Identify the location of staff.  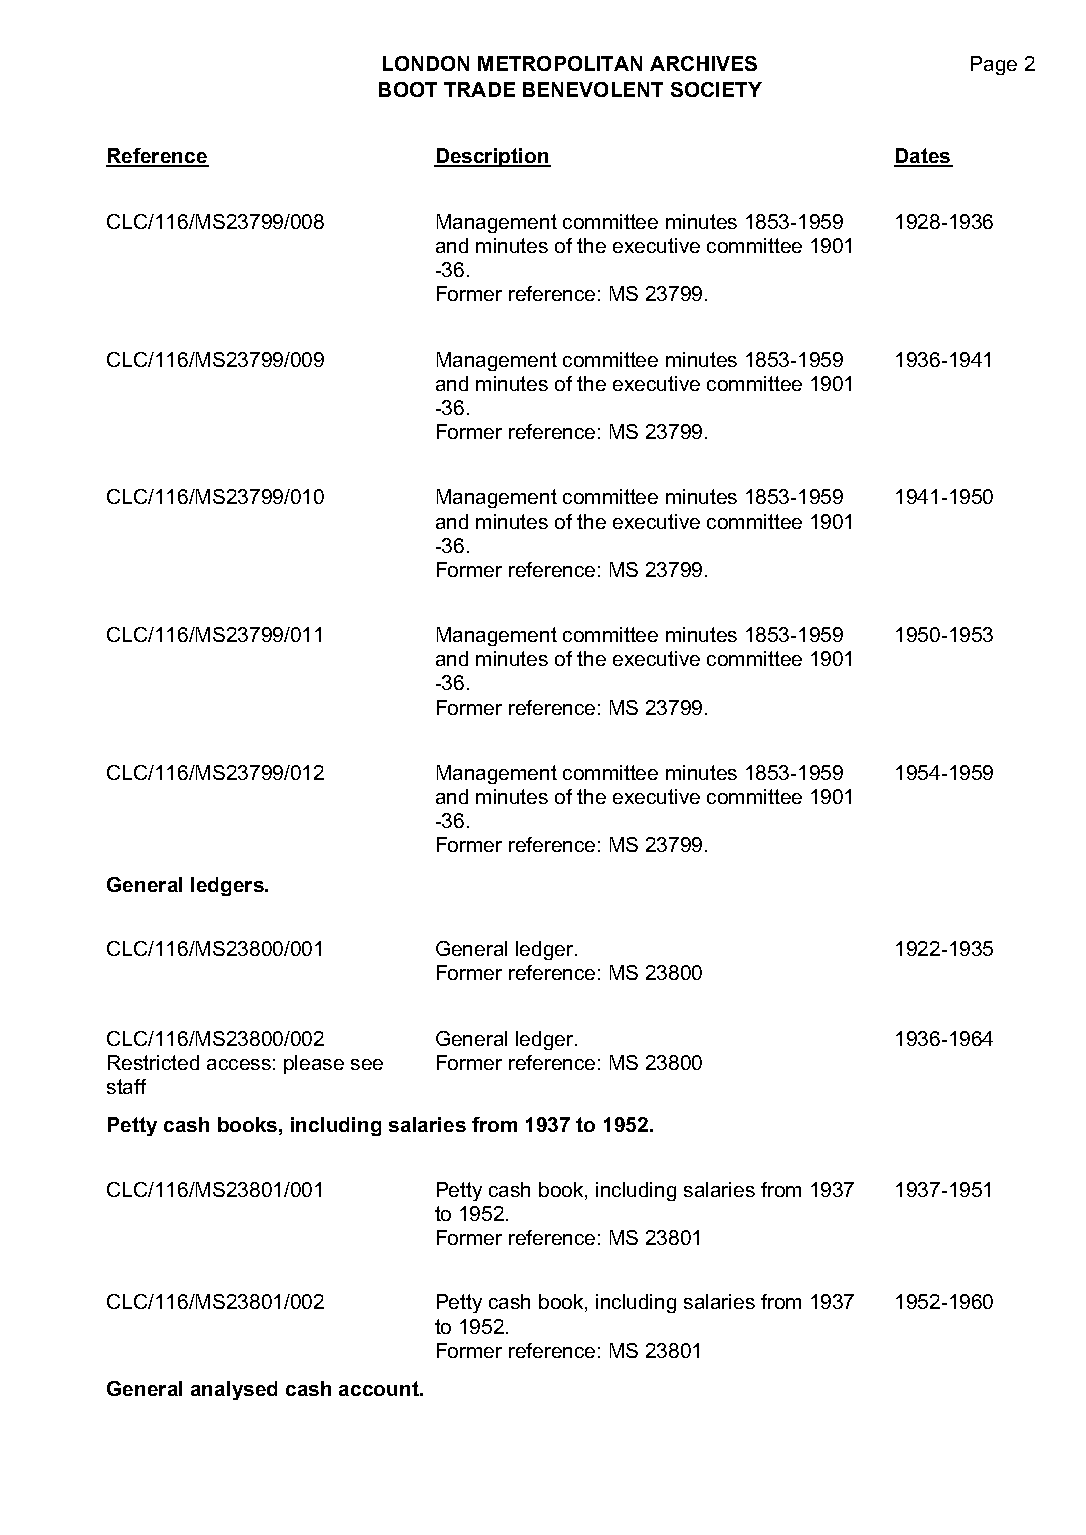
(126, 1086).
